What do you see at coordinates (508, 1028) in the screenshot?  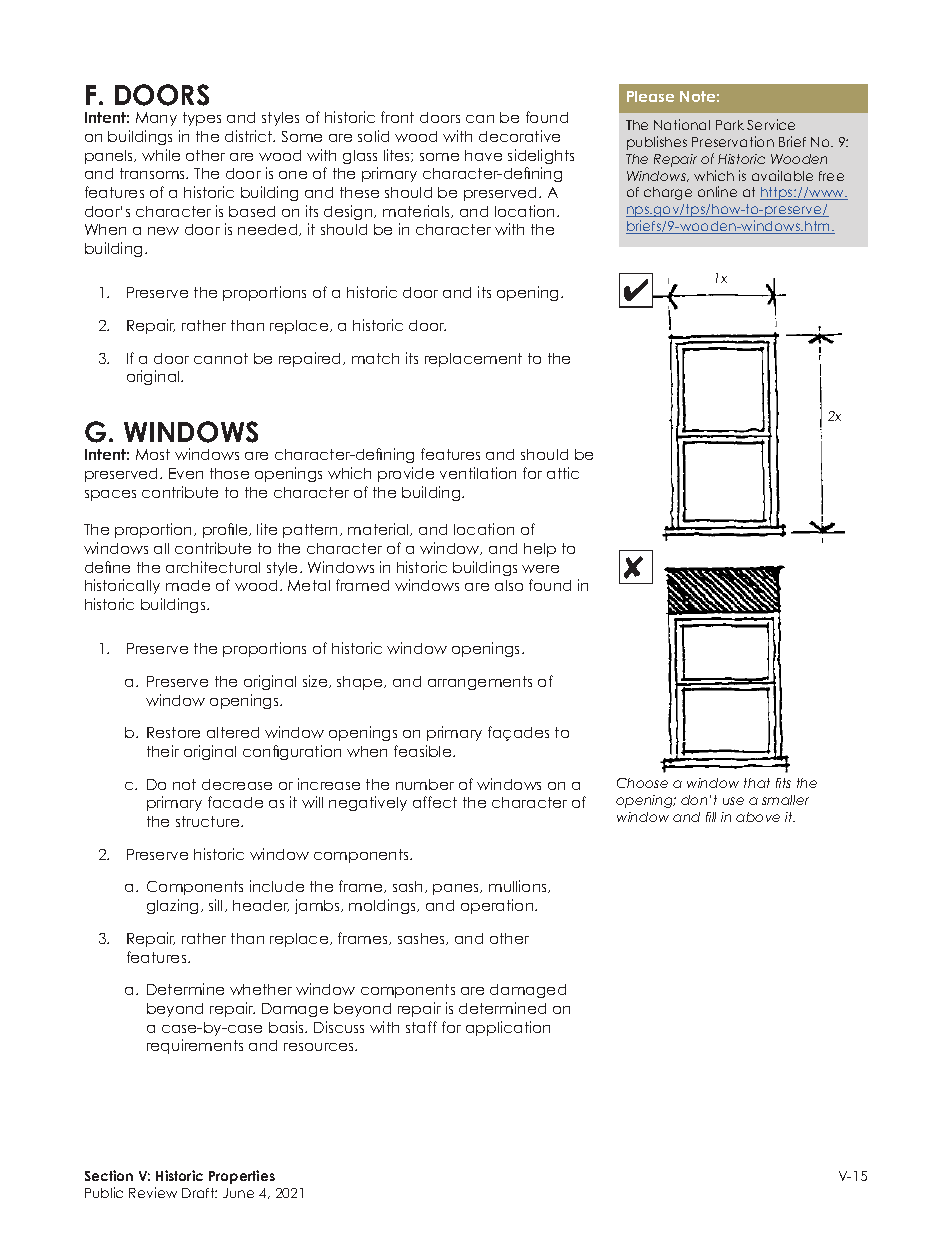 I see `application` at bounding box center [508, 1028].
